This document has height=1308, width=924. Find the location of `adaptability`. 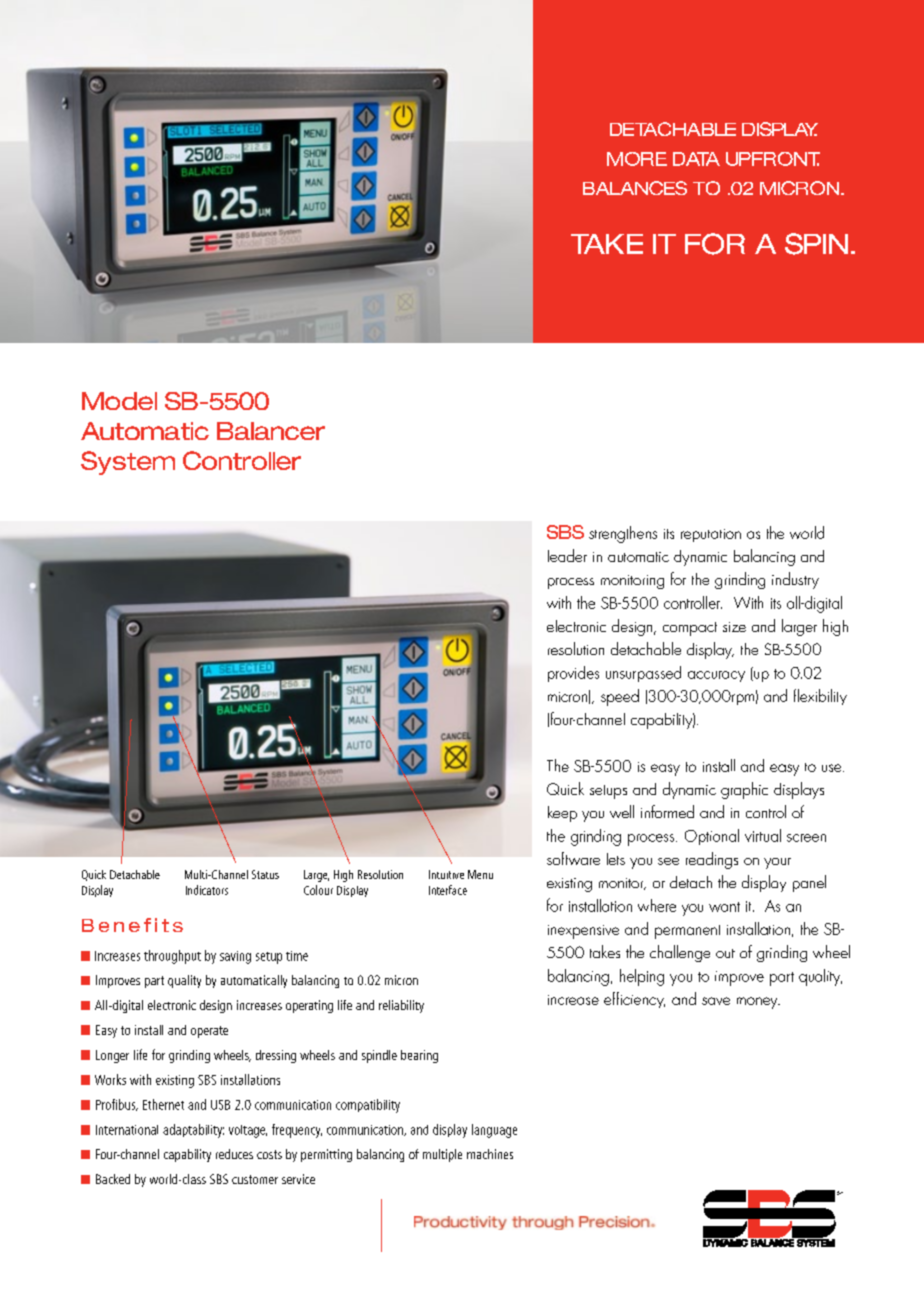

adaptability is located at coordinates (193, 1131).
